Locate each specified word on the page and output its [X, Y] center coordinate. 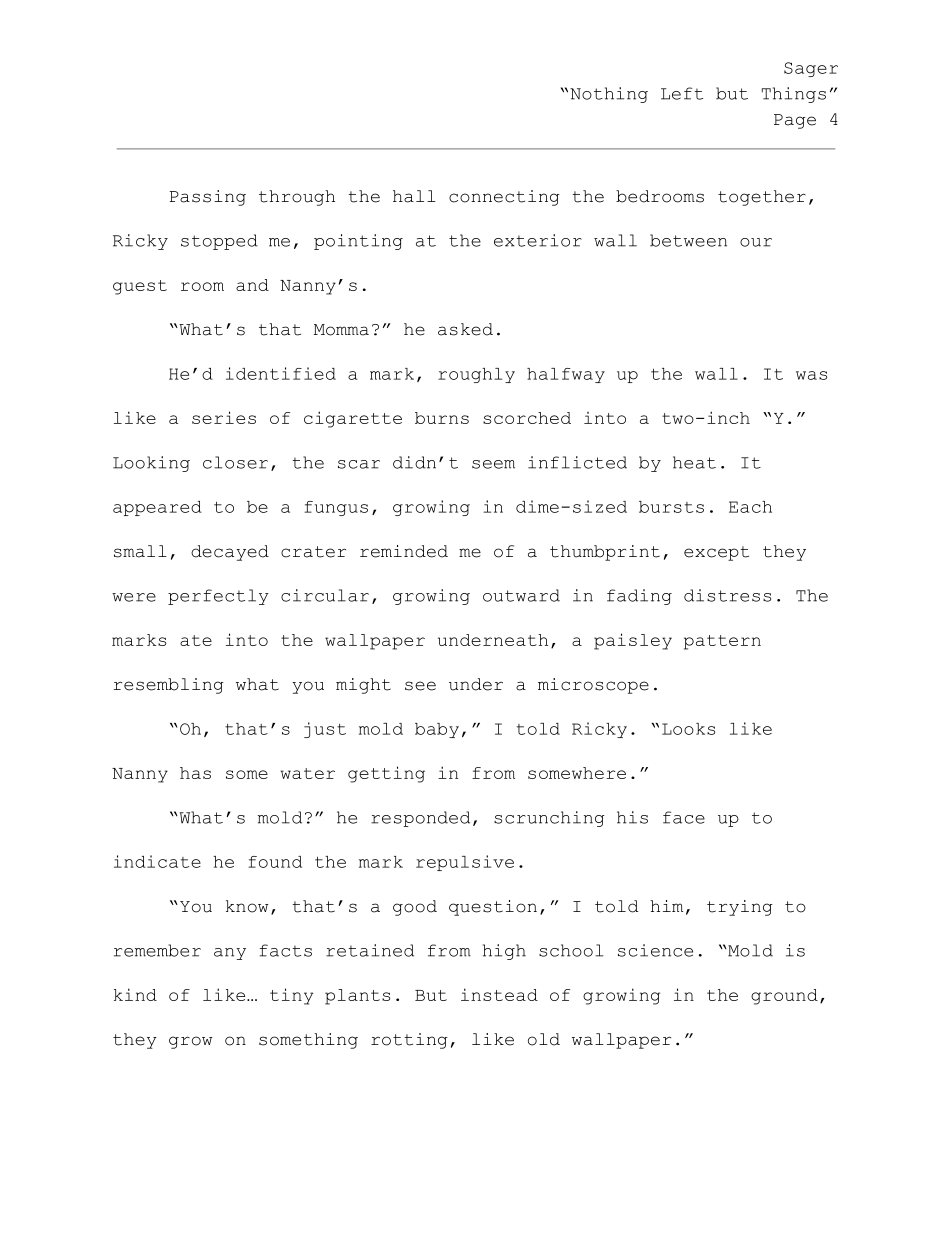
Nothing [609, 95]
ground [784, 997]
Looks [688, 729]
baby [437, 730]
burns [442, 418]
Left [682, 93]
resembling [168, 686]
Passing [208, 198]
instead [499, 994]
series [224, 417]
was [811, 375]
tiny [291, 996]
